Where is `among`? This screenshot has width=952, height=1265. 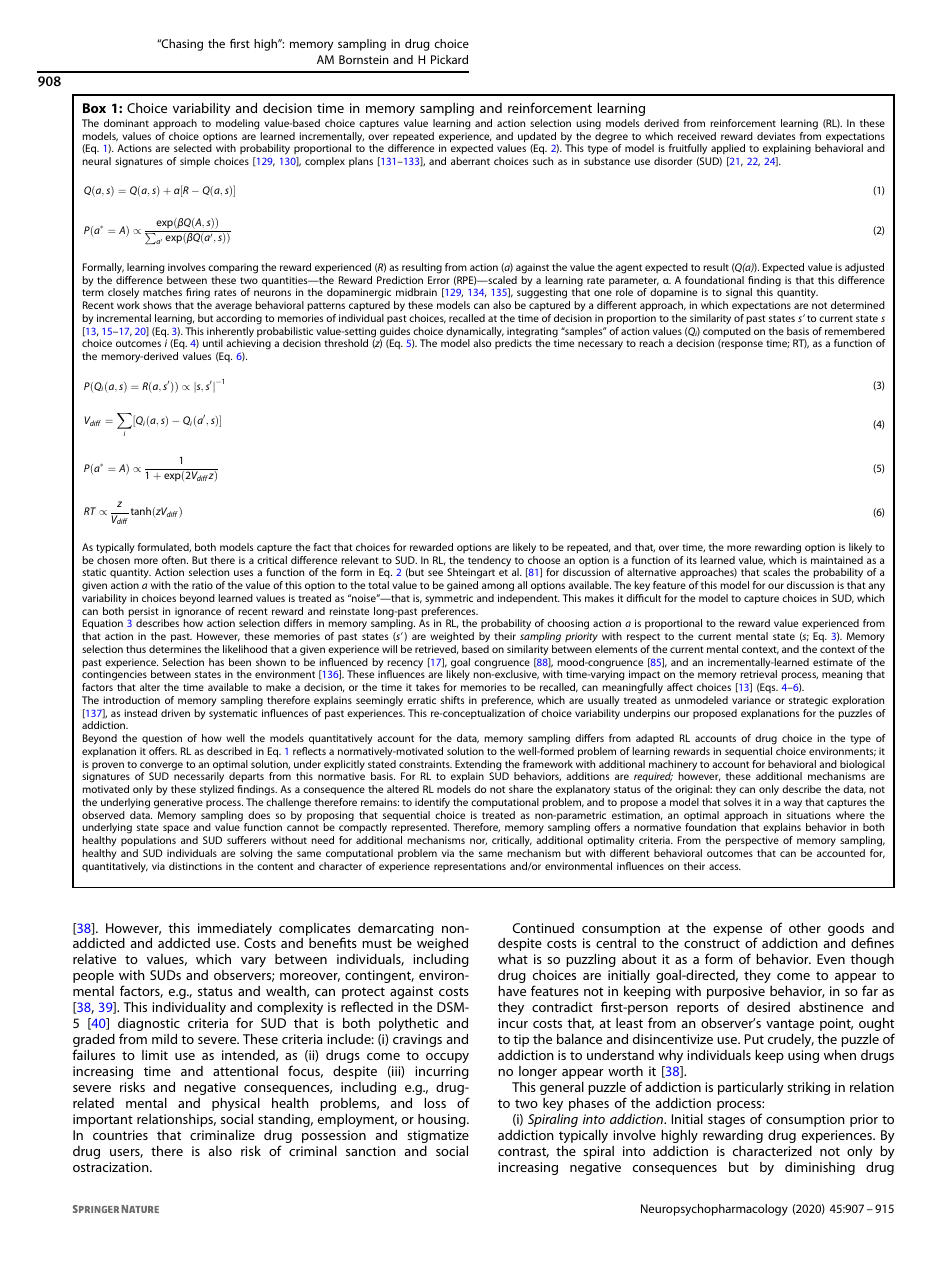 among is located at coordinates (498, 587).
